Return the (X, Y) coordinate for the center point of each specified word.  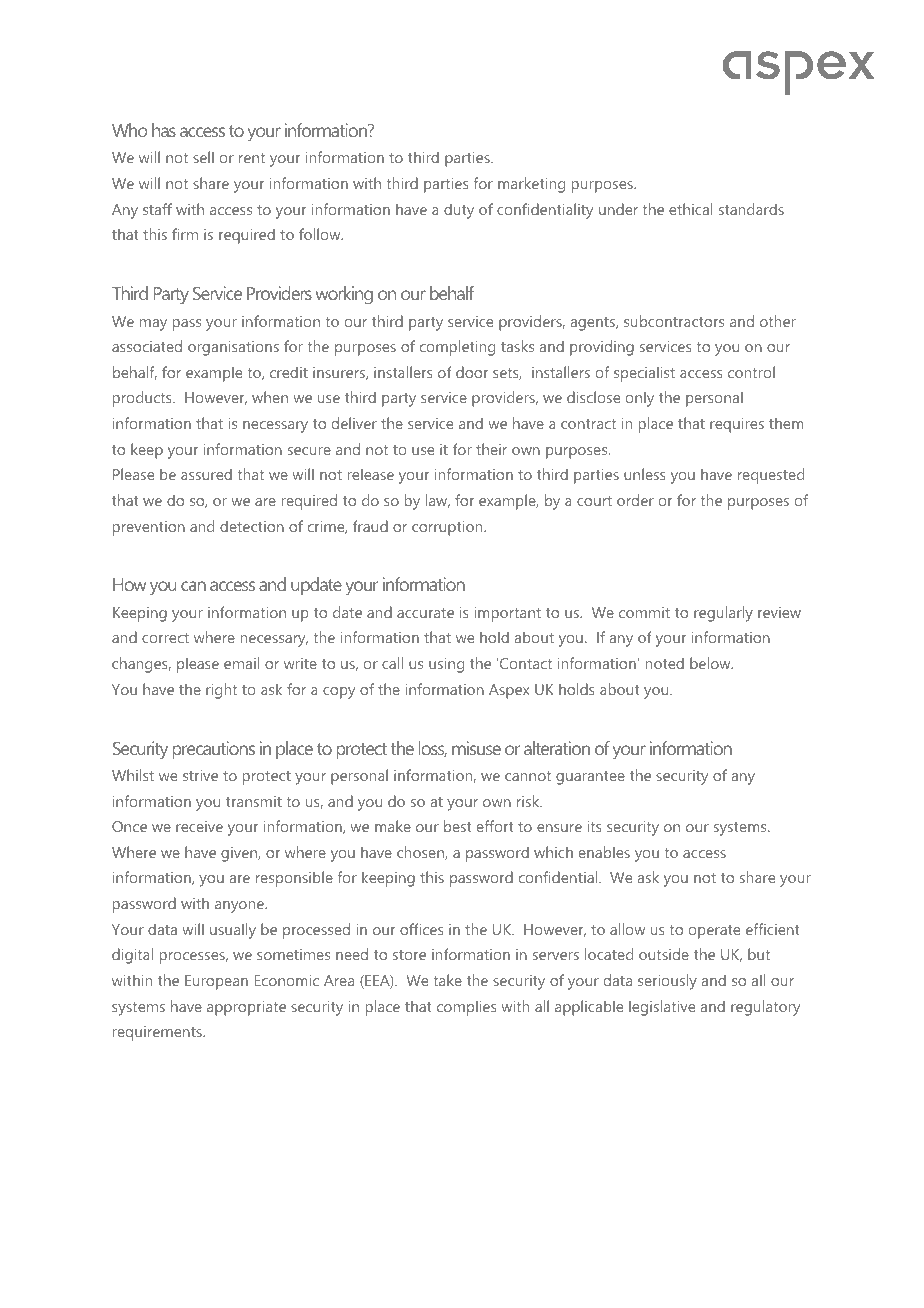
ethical (690, 209)
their (491, 449)
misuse (476, 748)
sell (203, 157)
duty (459, 211)
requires (737, 425)
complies (467, 1008)
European (216, 982)
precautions (214, 750)
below (711, 663)
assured (206, 474)
